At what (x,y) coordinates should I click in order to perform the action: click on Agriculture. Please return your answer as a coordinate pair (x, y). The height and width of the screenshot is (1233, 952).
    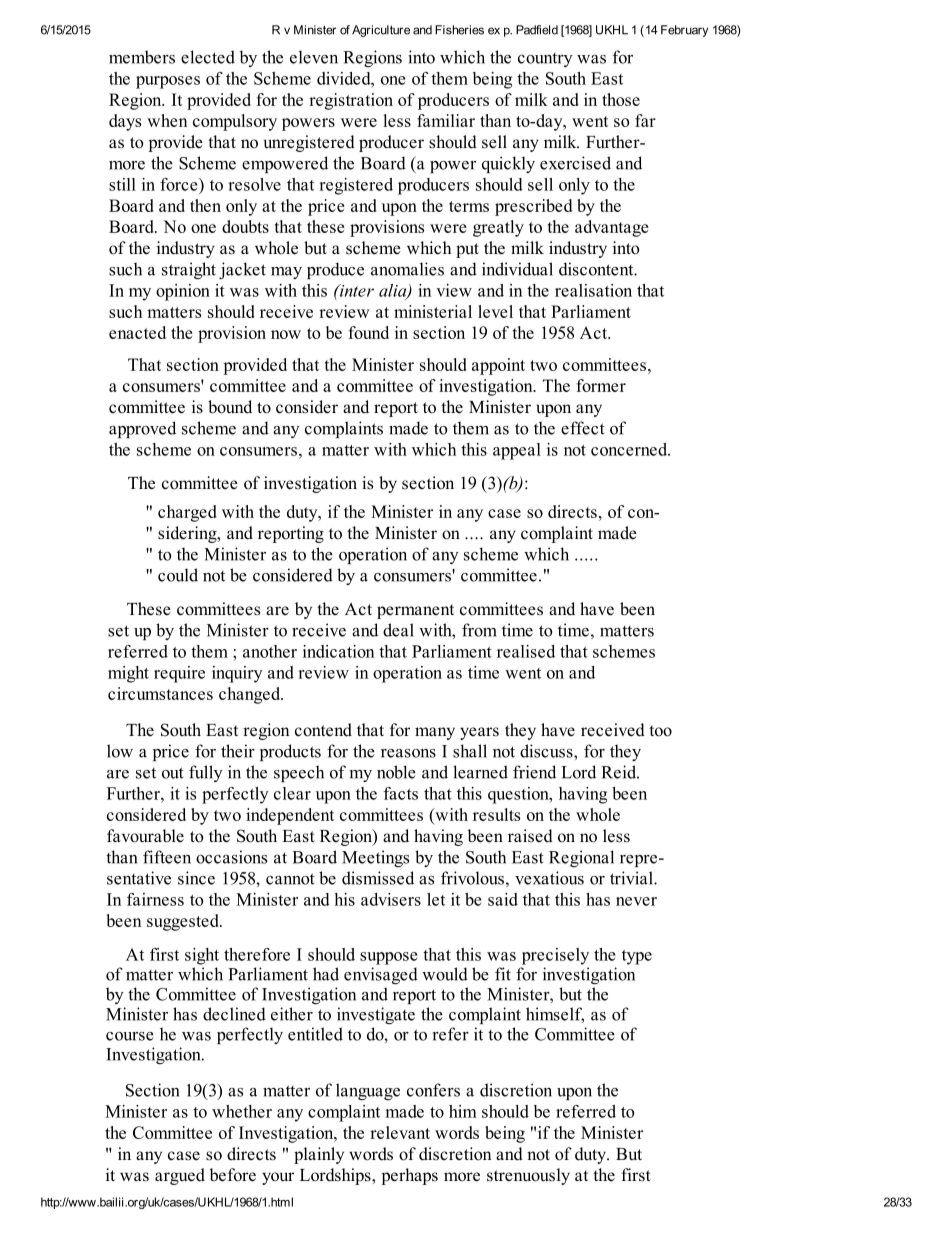
    Looking at the image, I should click on (381, 31).
